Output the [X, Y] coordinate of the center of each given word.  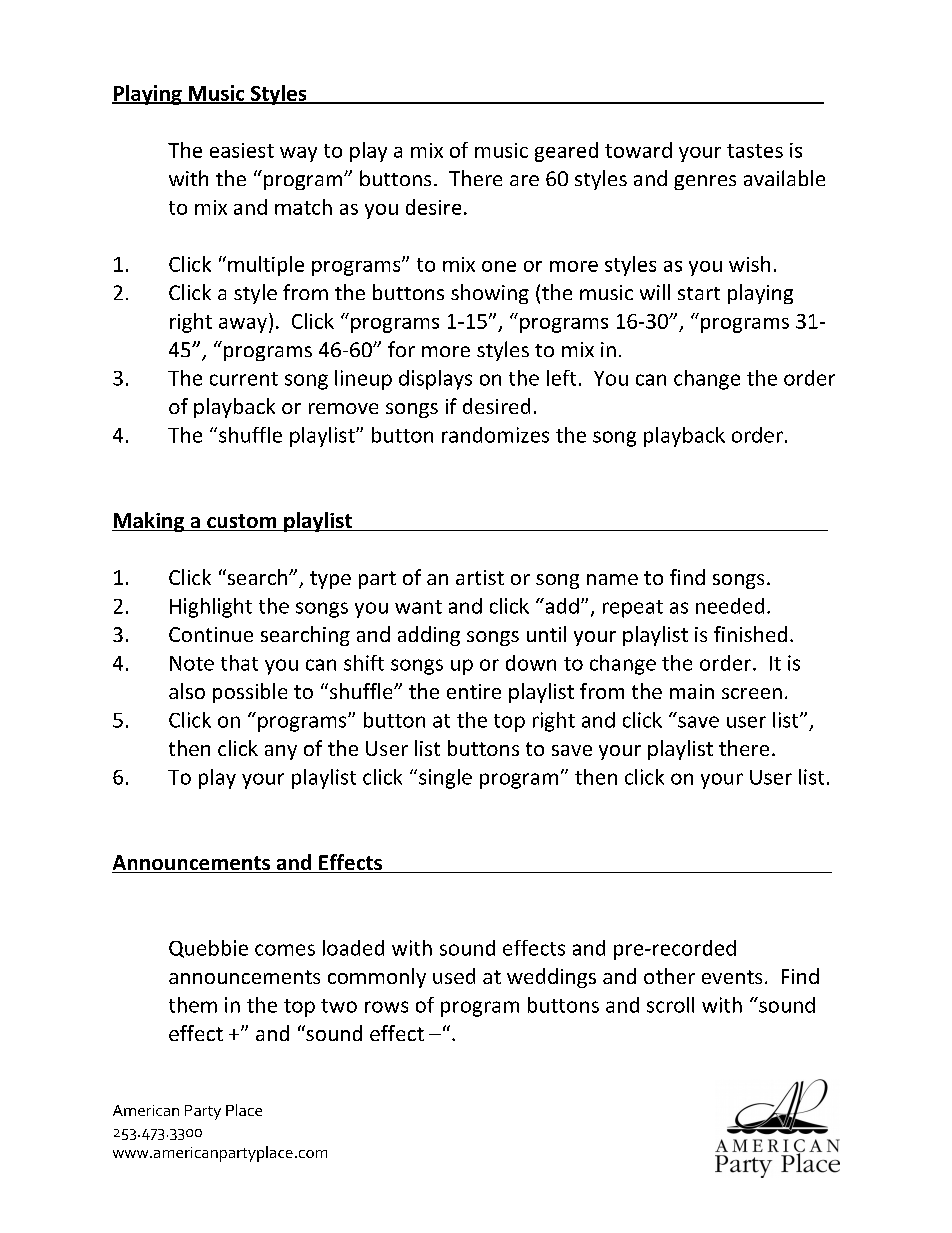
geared [566, 152]
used [454, 976]
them [193, 1005]
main [692, 691]
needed [730, 606]
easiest [242, 150]
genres [705, 182]
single [445, 779]
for [401, 349]
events [732, 977]
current [244, 379]
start [699, 293]
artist [480, 577]
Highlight [211, 608]
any [281, 752]
